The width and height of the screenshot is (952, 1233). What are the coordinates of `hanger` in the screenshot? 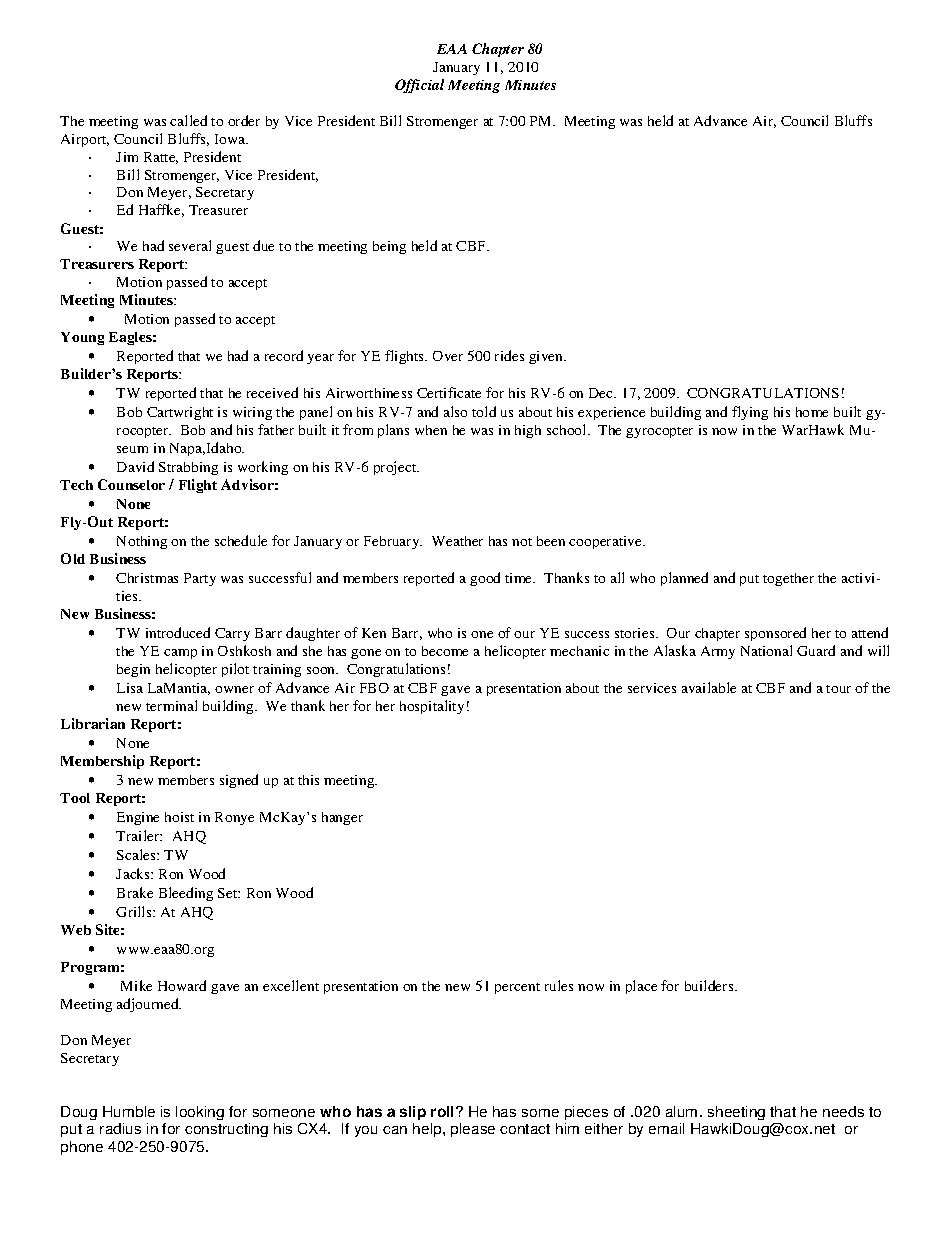 It's located at (342, 818).
